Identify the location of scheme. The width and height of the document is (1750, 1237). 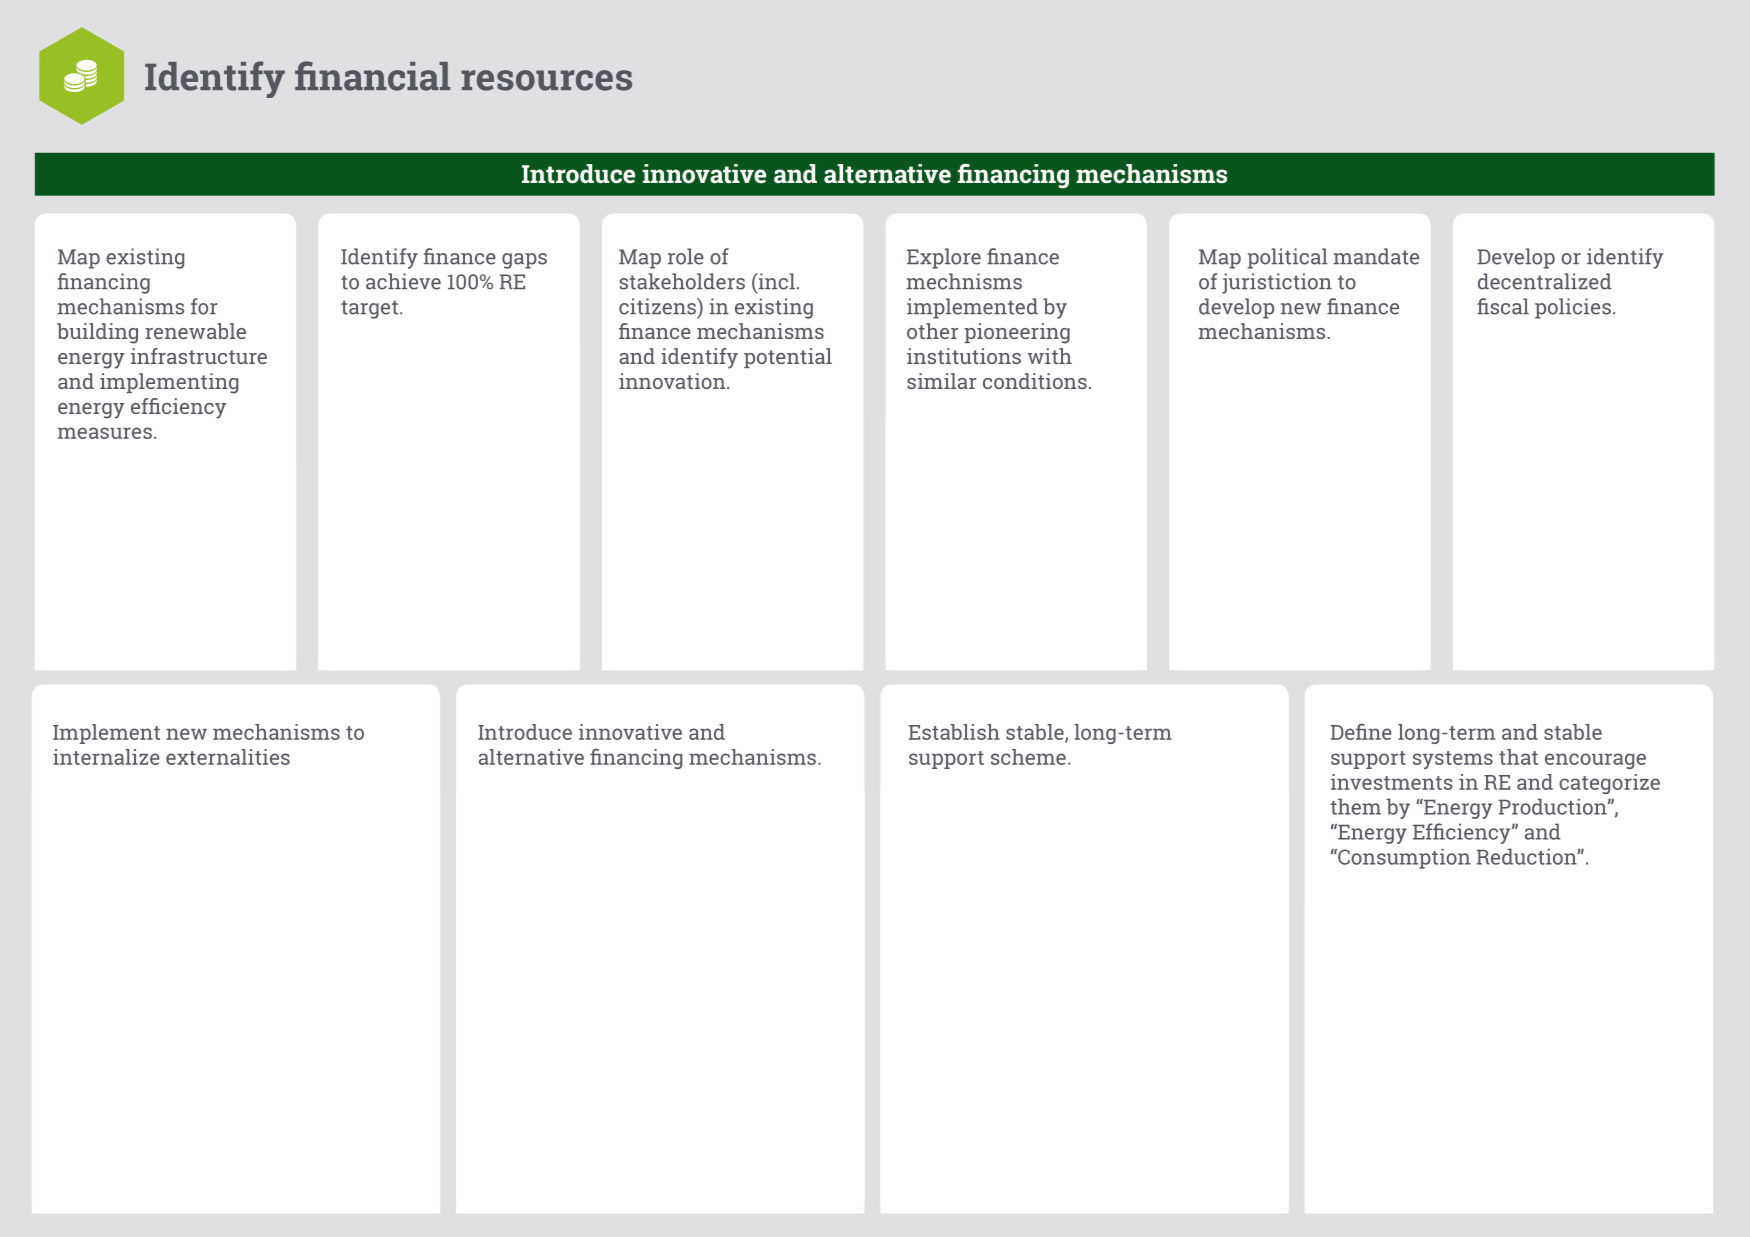
(1028, 757).
